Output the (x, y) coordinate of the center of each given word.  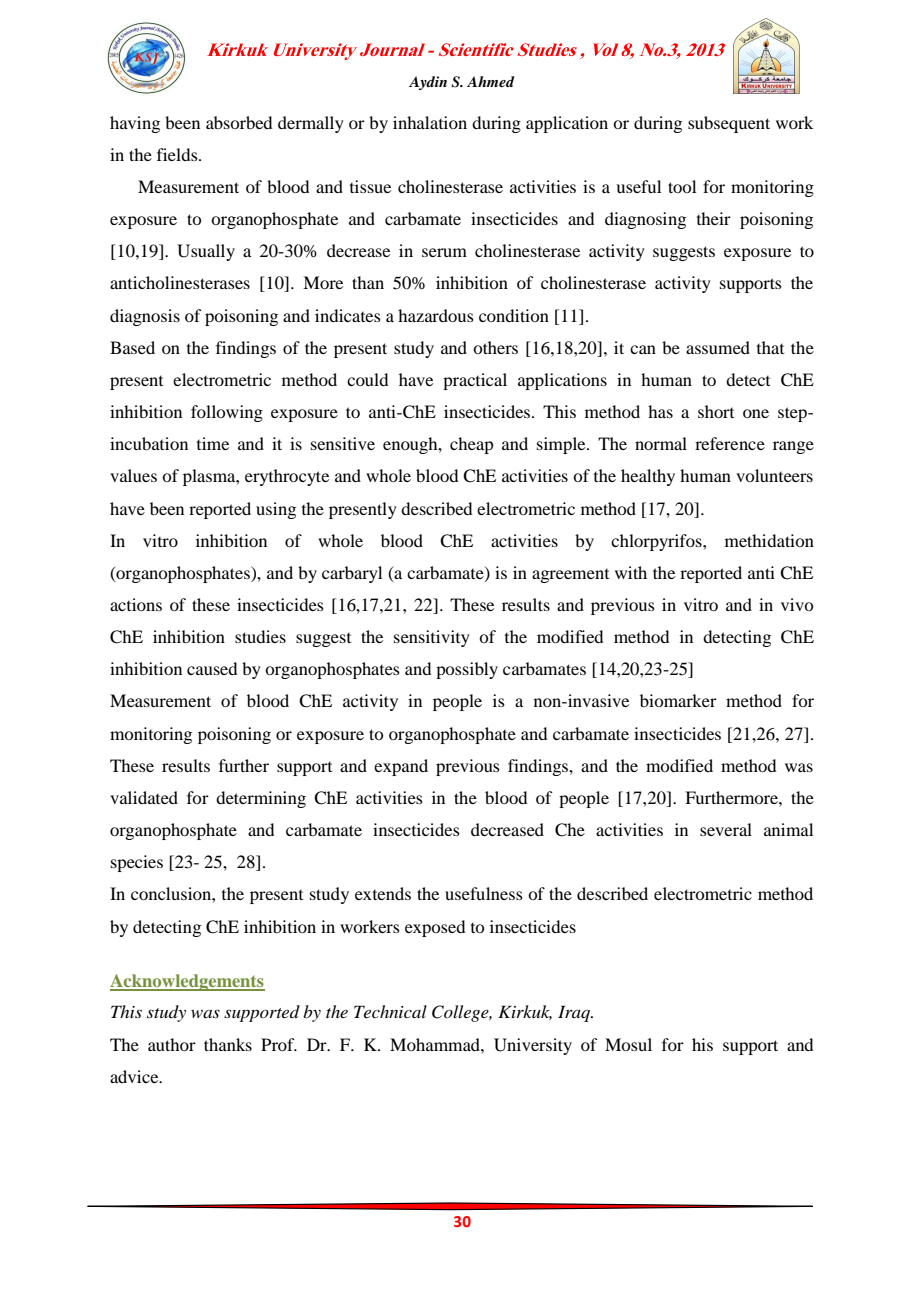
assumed (718, 347)
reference (730, 443)
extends (383, 893)
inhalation (430, 122)
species (137, 863)
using (276, 510)
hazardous (436, 315)
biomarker (678, 700)
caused (212, 668)
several (726, 829)
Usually (206, 252)
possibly (467, 670)
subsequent (729, 124)
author (172, 1044)
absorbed (239, 122)
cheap (471, 445)
